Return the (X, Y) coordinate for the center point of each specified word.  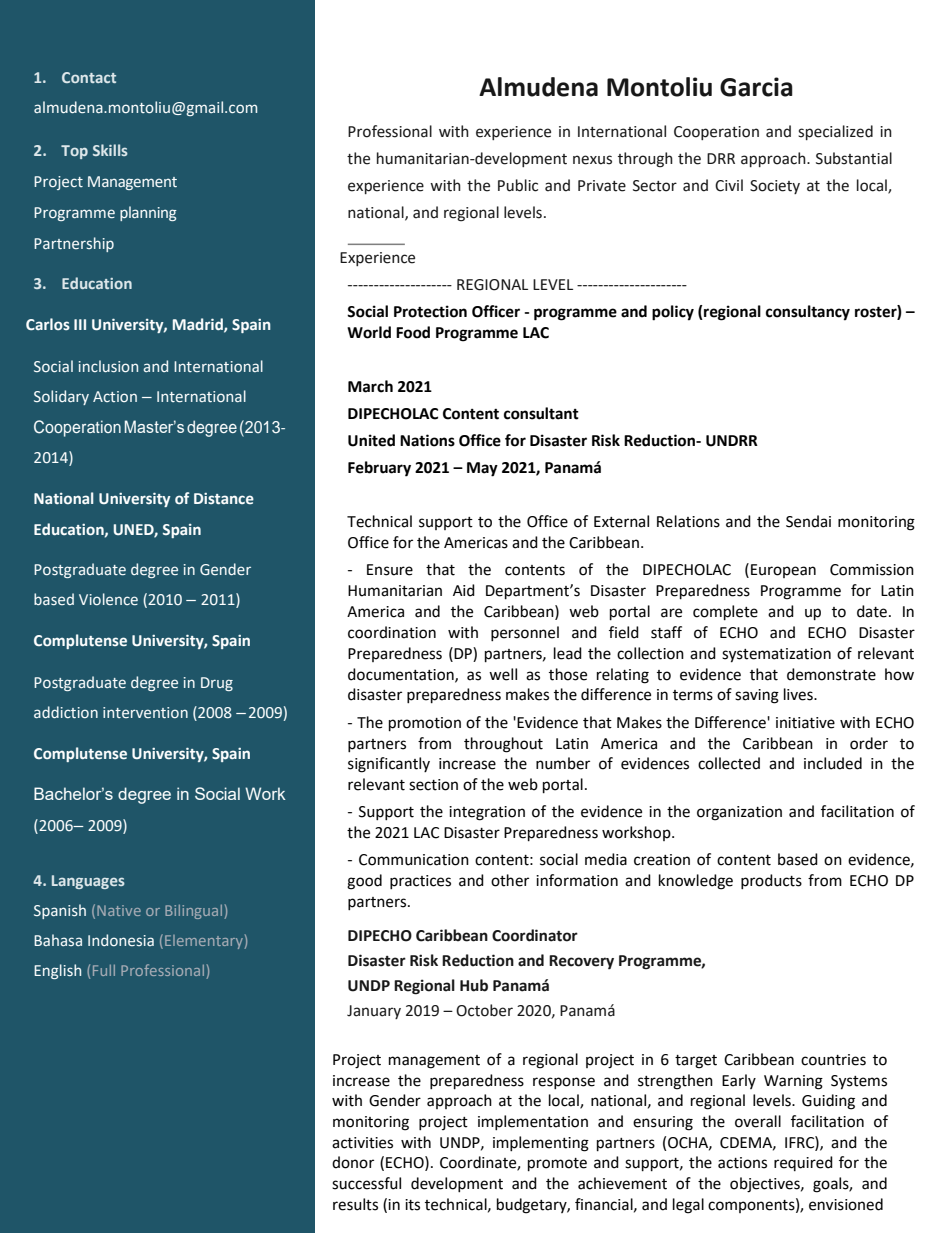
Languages (88, 882)
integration (487, 813)
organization (739, 813)
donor (353, 1162)
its (412, 1205)
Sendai (808, 521)
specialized (835, 132)
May (482, 469)
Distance (224, 498)
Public (518, 185)
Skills (110, 150)
